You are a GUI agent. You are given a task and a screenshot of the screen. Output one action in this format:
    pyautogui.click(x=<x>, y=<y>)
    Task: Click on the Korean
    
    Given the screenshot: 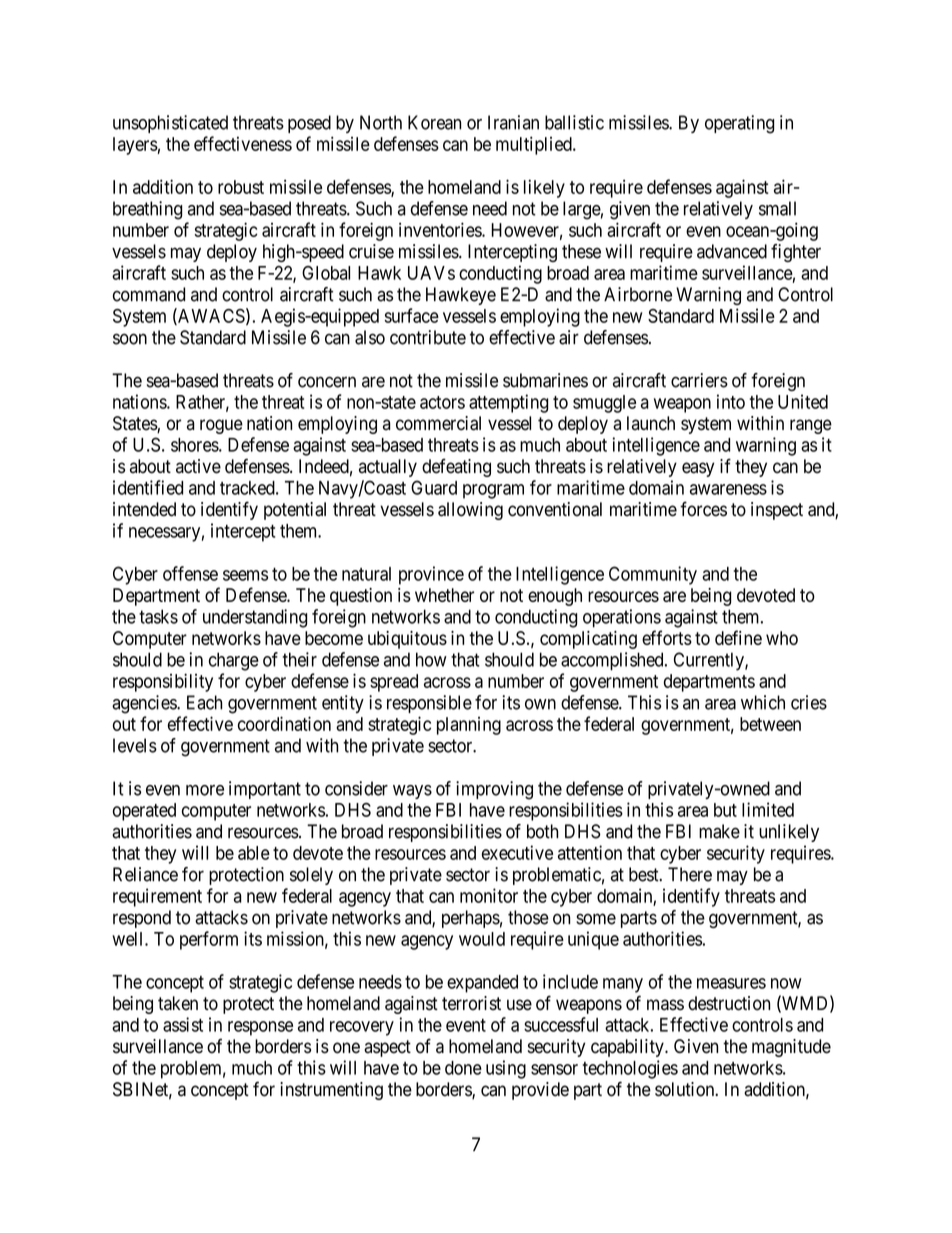 What is the action you would take?
    pyautogui.click(x=434, y=122)
